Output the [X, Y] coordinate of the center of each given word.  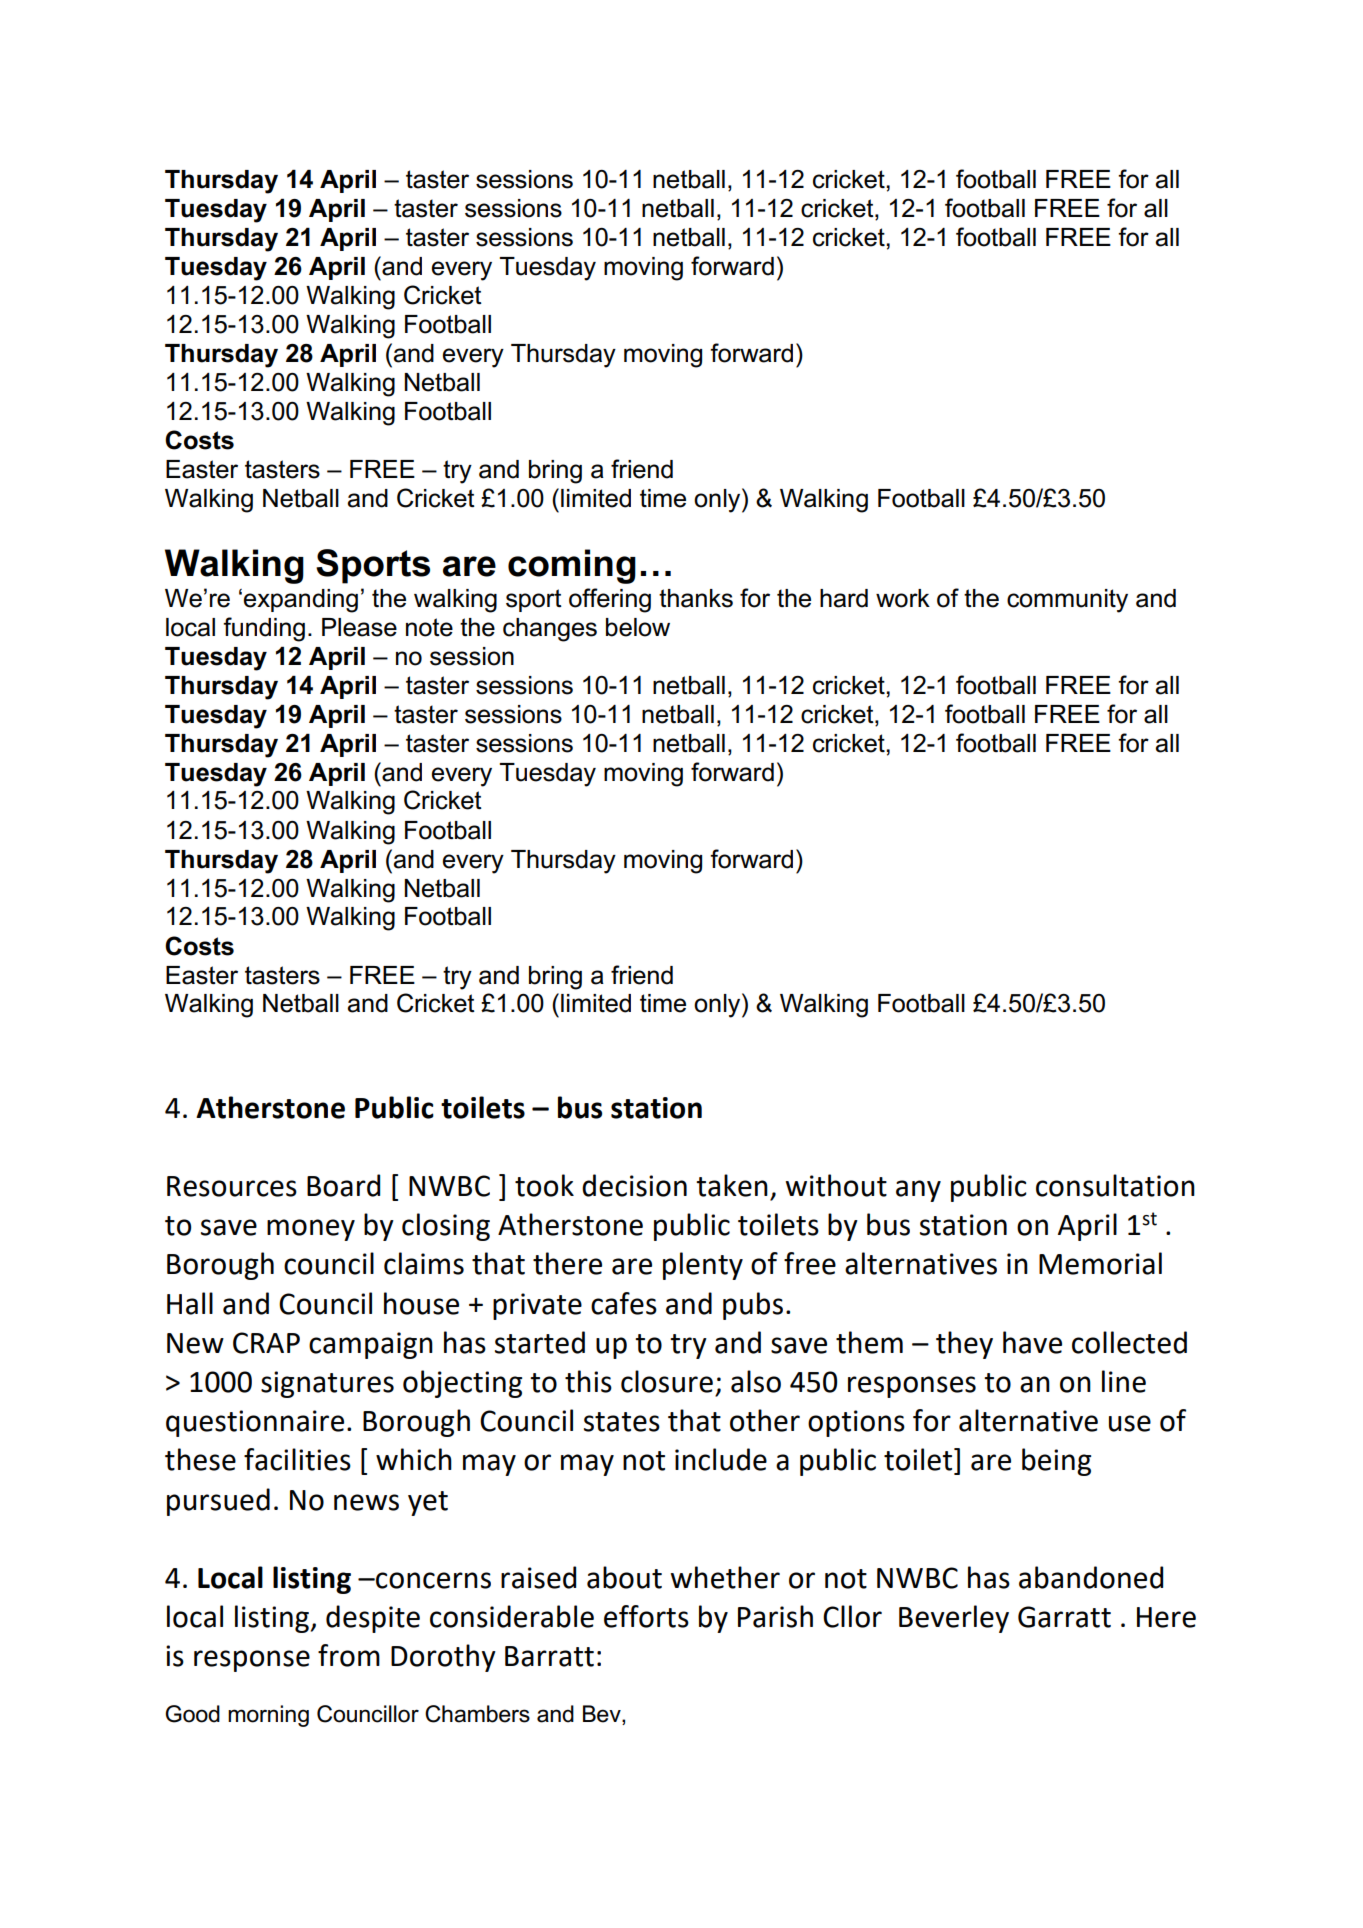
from [349, 1655]
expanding [301, 601]
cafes [624, 1303]
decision [634, 1185]
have [1032, 1342]
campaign [371, 1345]
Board [343, 1185]
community [1067, 601]
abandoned [1091, 1577]
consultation [1115, 1185]
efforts [646, 1616]
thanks [696, 598]
